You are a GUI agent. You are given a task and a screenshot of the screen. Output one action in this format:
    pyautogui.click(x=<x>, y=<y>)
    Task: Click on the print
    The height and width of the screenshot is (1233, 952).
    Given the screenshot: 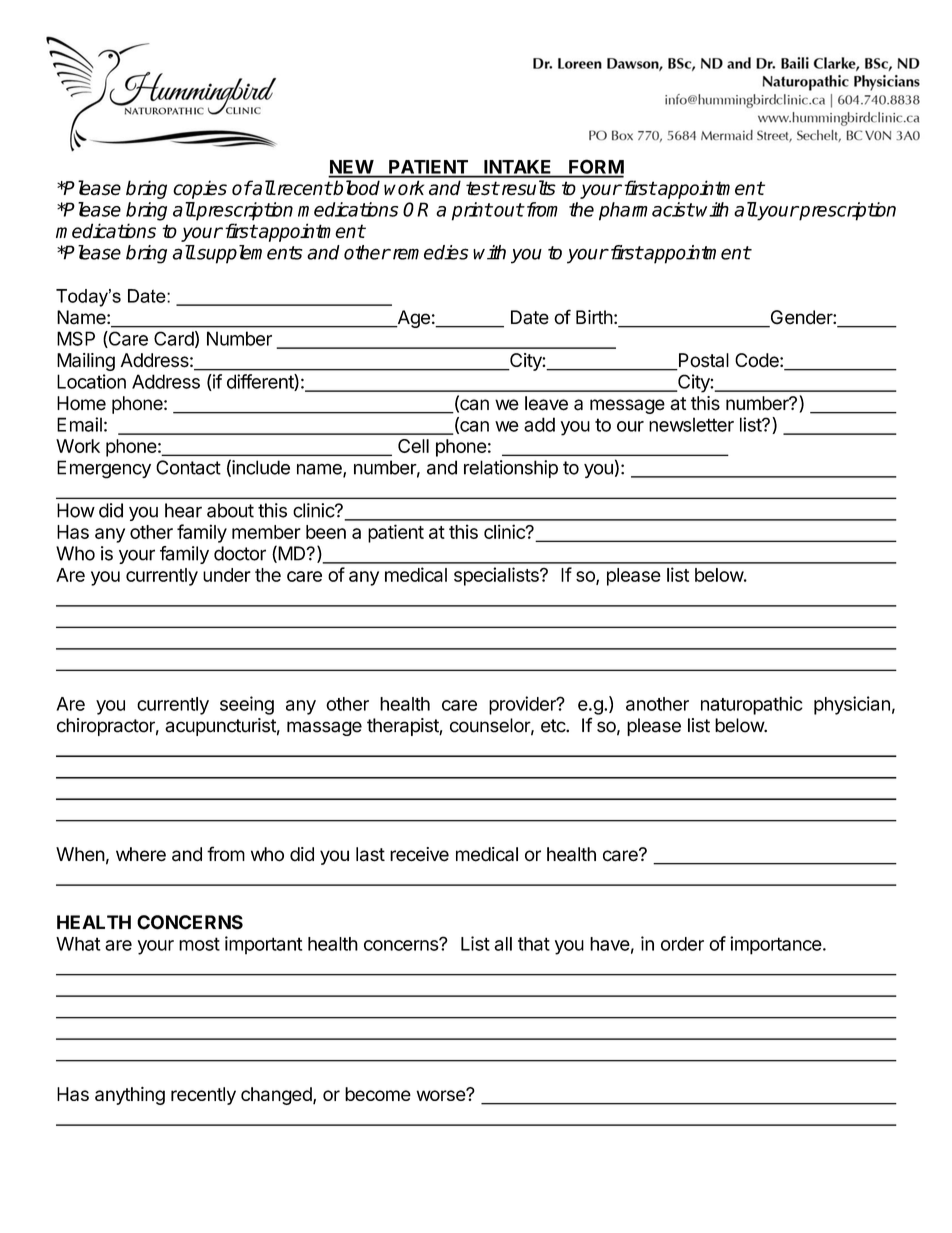 What is the action you would take?
    pyautogui.click(x=472, y=211)
